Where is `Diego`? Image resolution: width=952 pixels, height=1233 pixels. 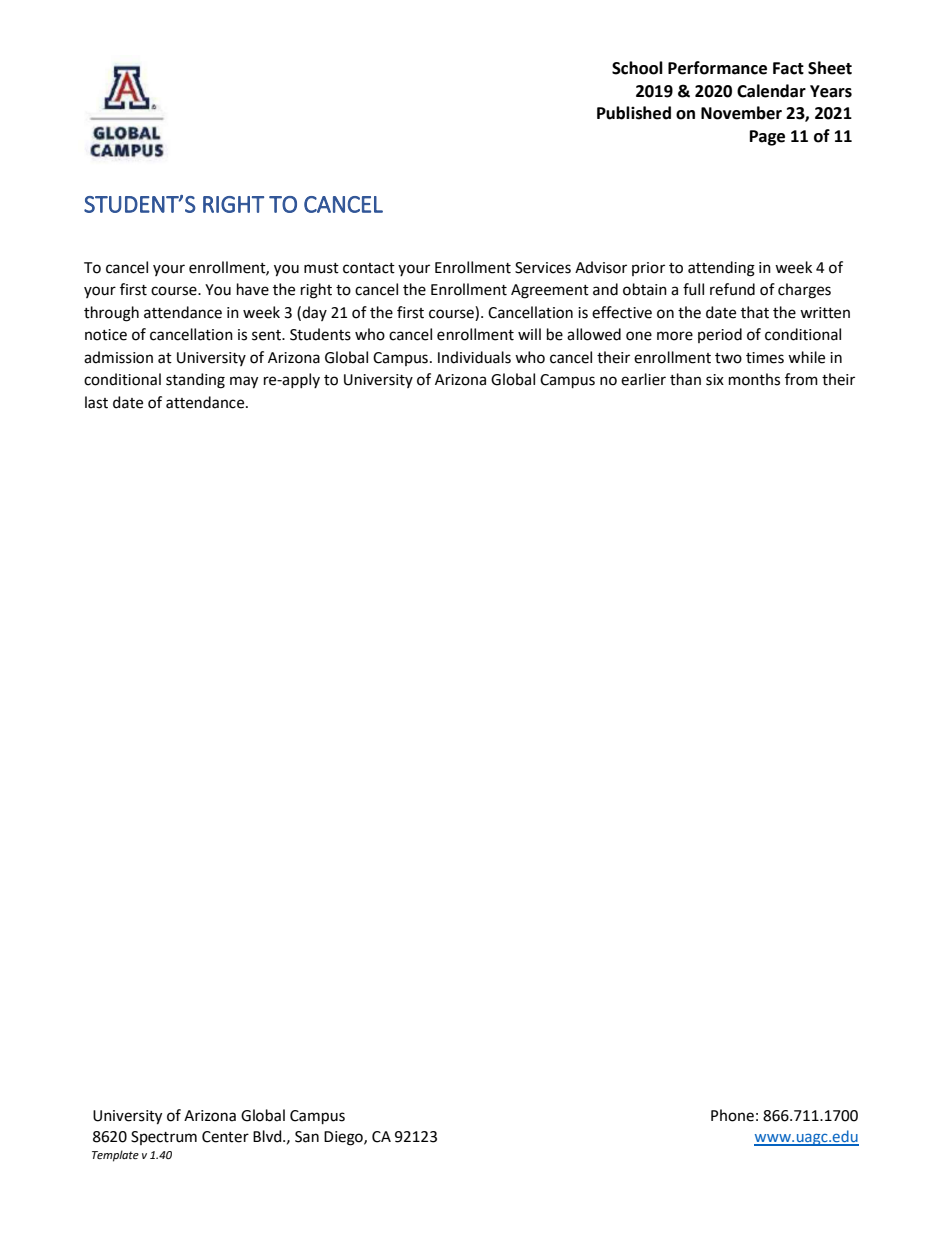
Diego is located at coordinates (344, 1138).
